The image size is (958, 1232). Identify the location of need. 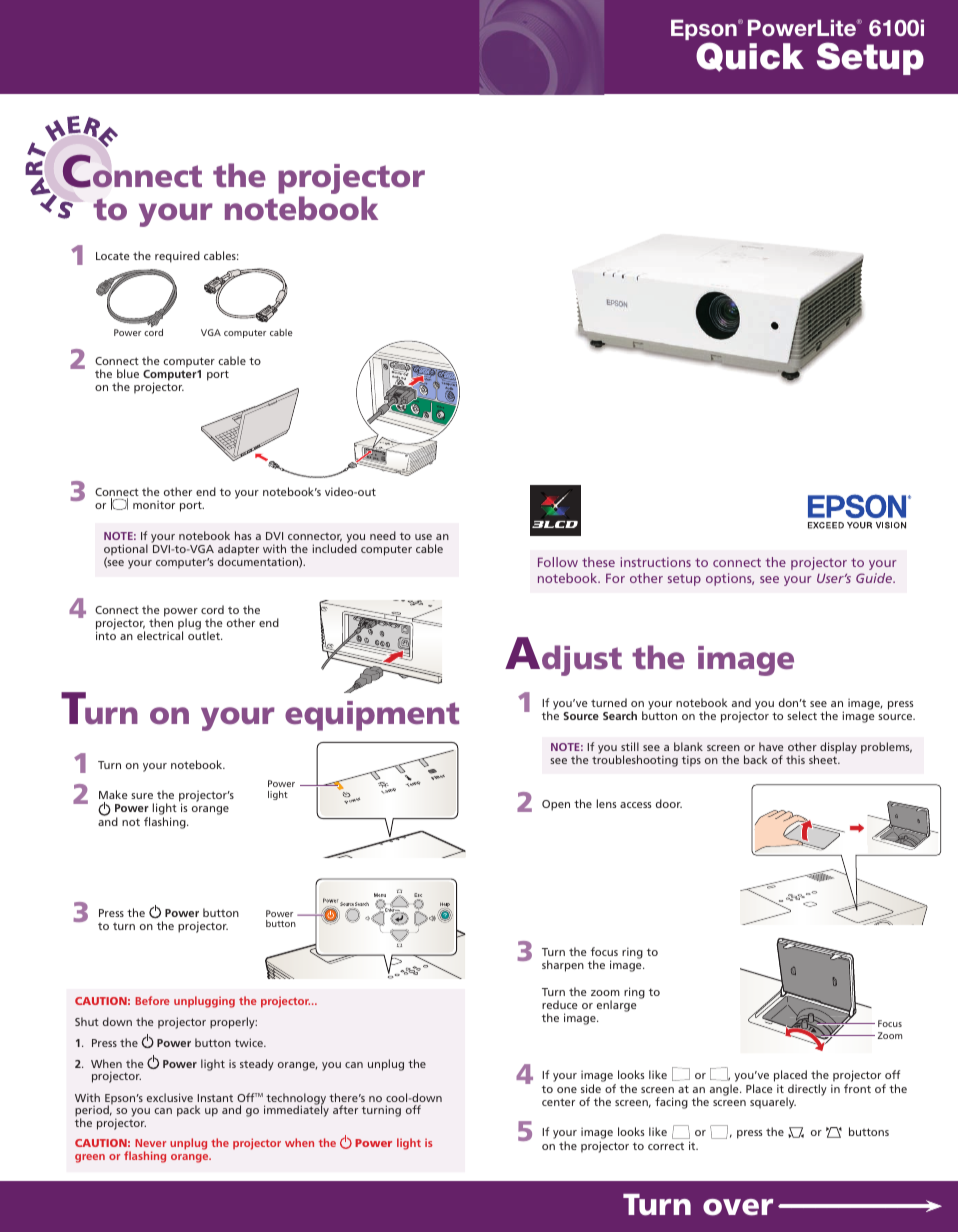
(383, 535).
